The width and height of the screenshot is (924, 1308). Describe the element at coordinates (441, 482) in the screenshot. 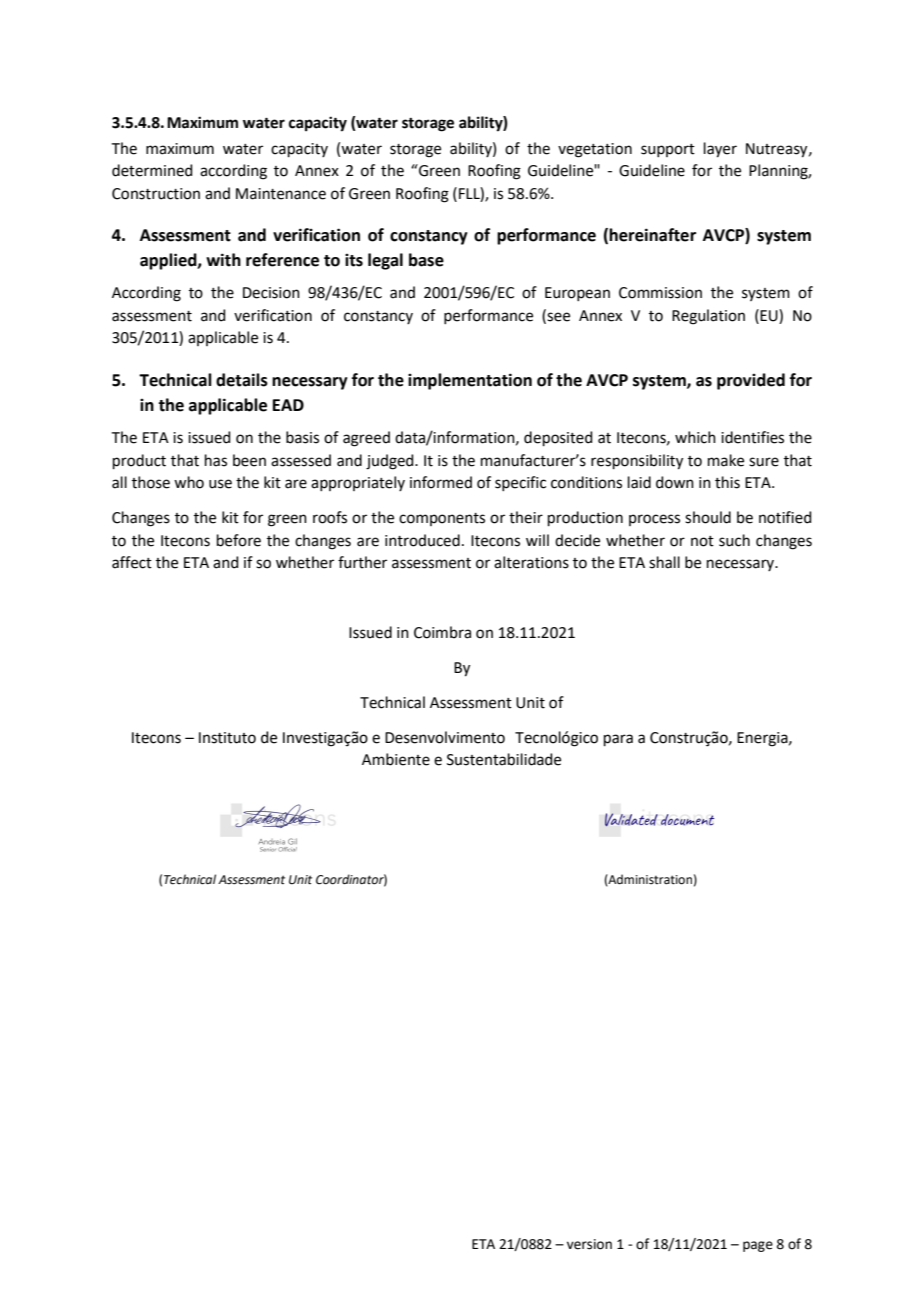

I see `informed` at that location.
